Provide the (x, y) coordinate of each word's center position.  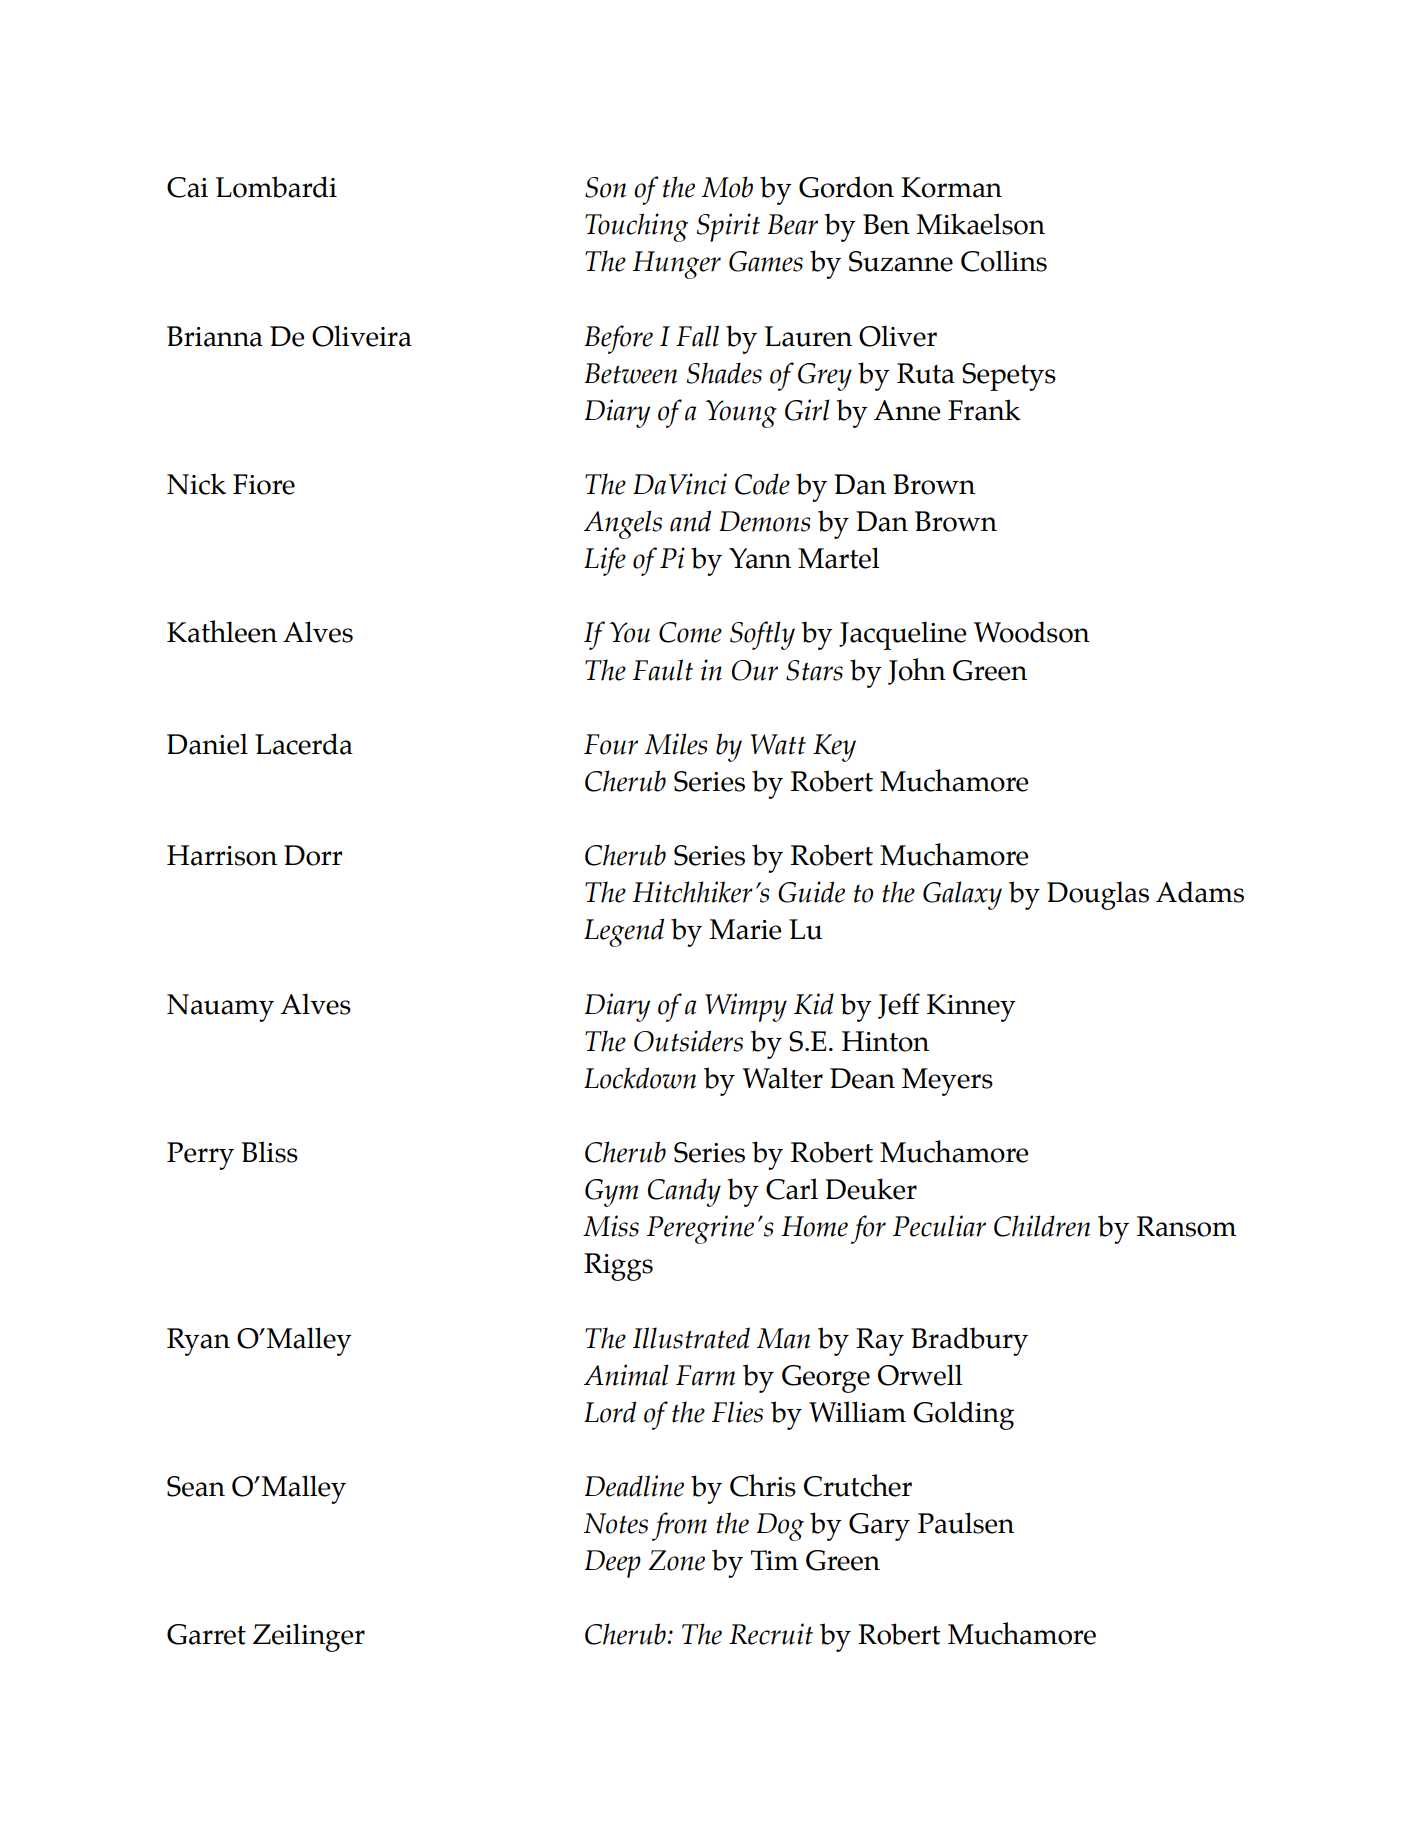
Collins (1004, 261)
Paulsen (966, 1523)
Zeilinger (309, 1637)
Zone (677, 1560)
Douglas (1098, 895)
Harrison (222, 855)
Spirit (728, 227)
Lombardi (276, 187)
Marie (745, 929)
